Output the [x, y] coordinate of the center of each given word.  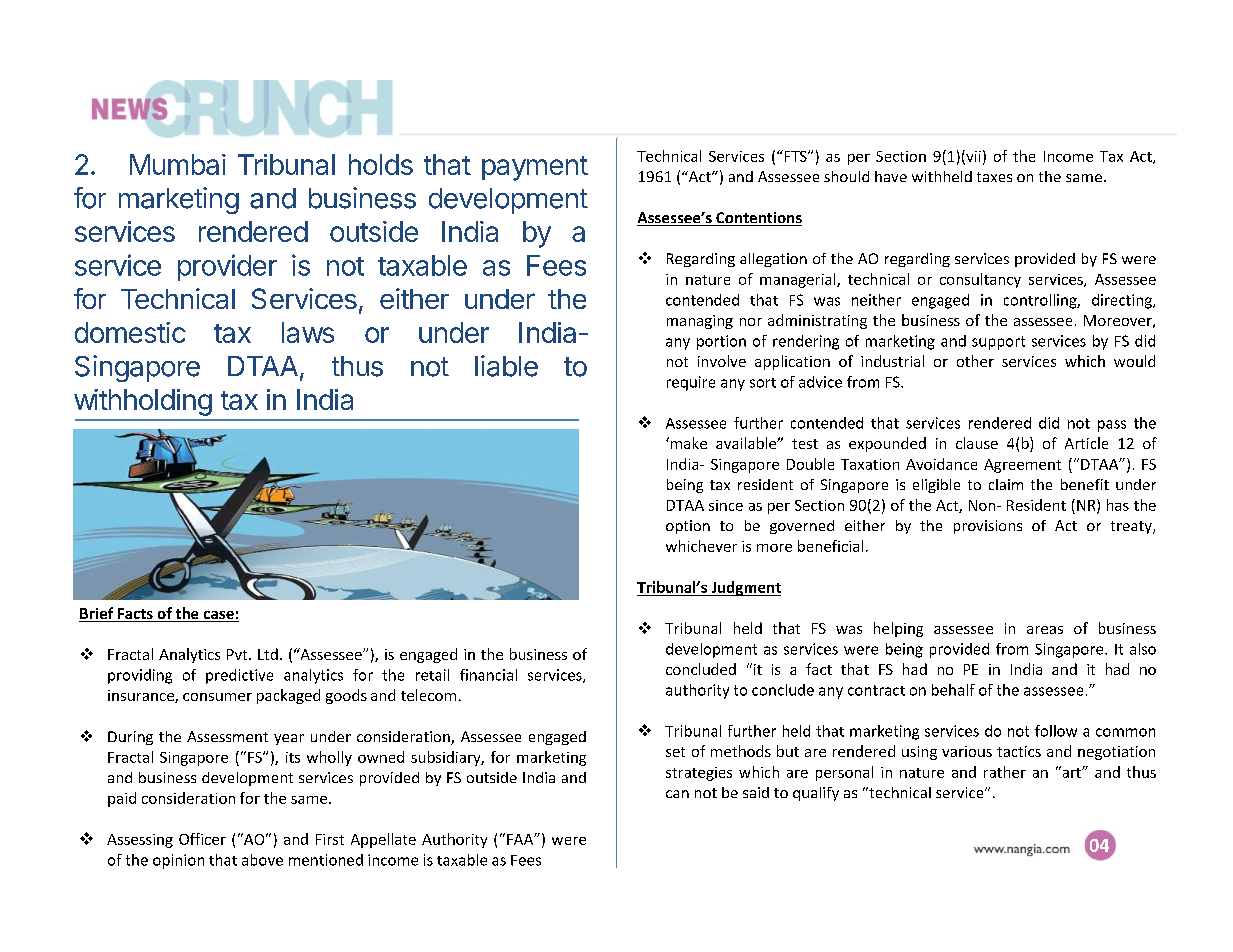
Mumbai [178, 164]
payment [535, 168]
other [975, 361]
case [218, 616]
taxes [994, 177]
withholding [143, 402]
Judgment [745, 588]
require [691, 383]
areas [1045, 630]
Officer [202, 839]
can [677, 794]
